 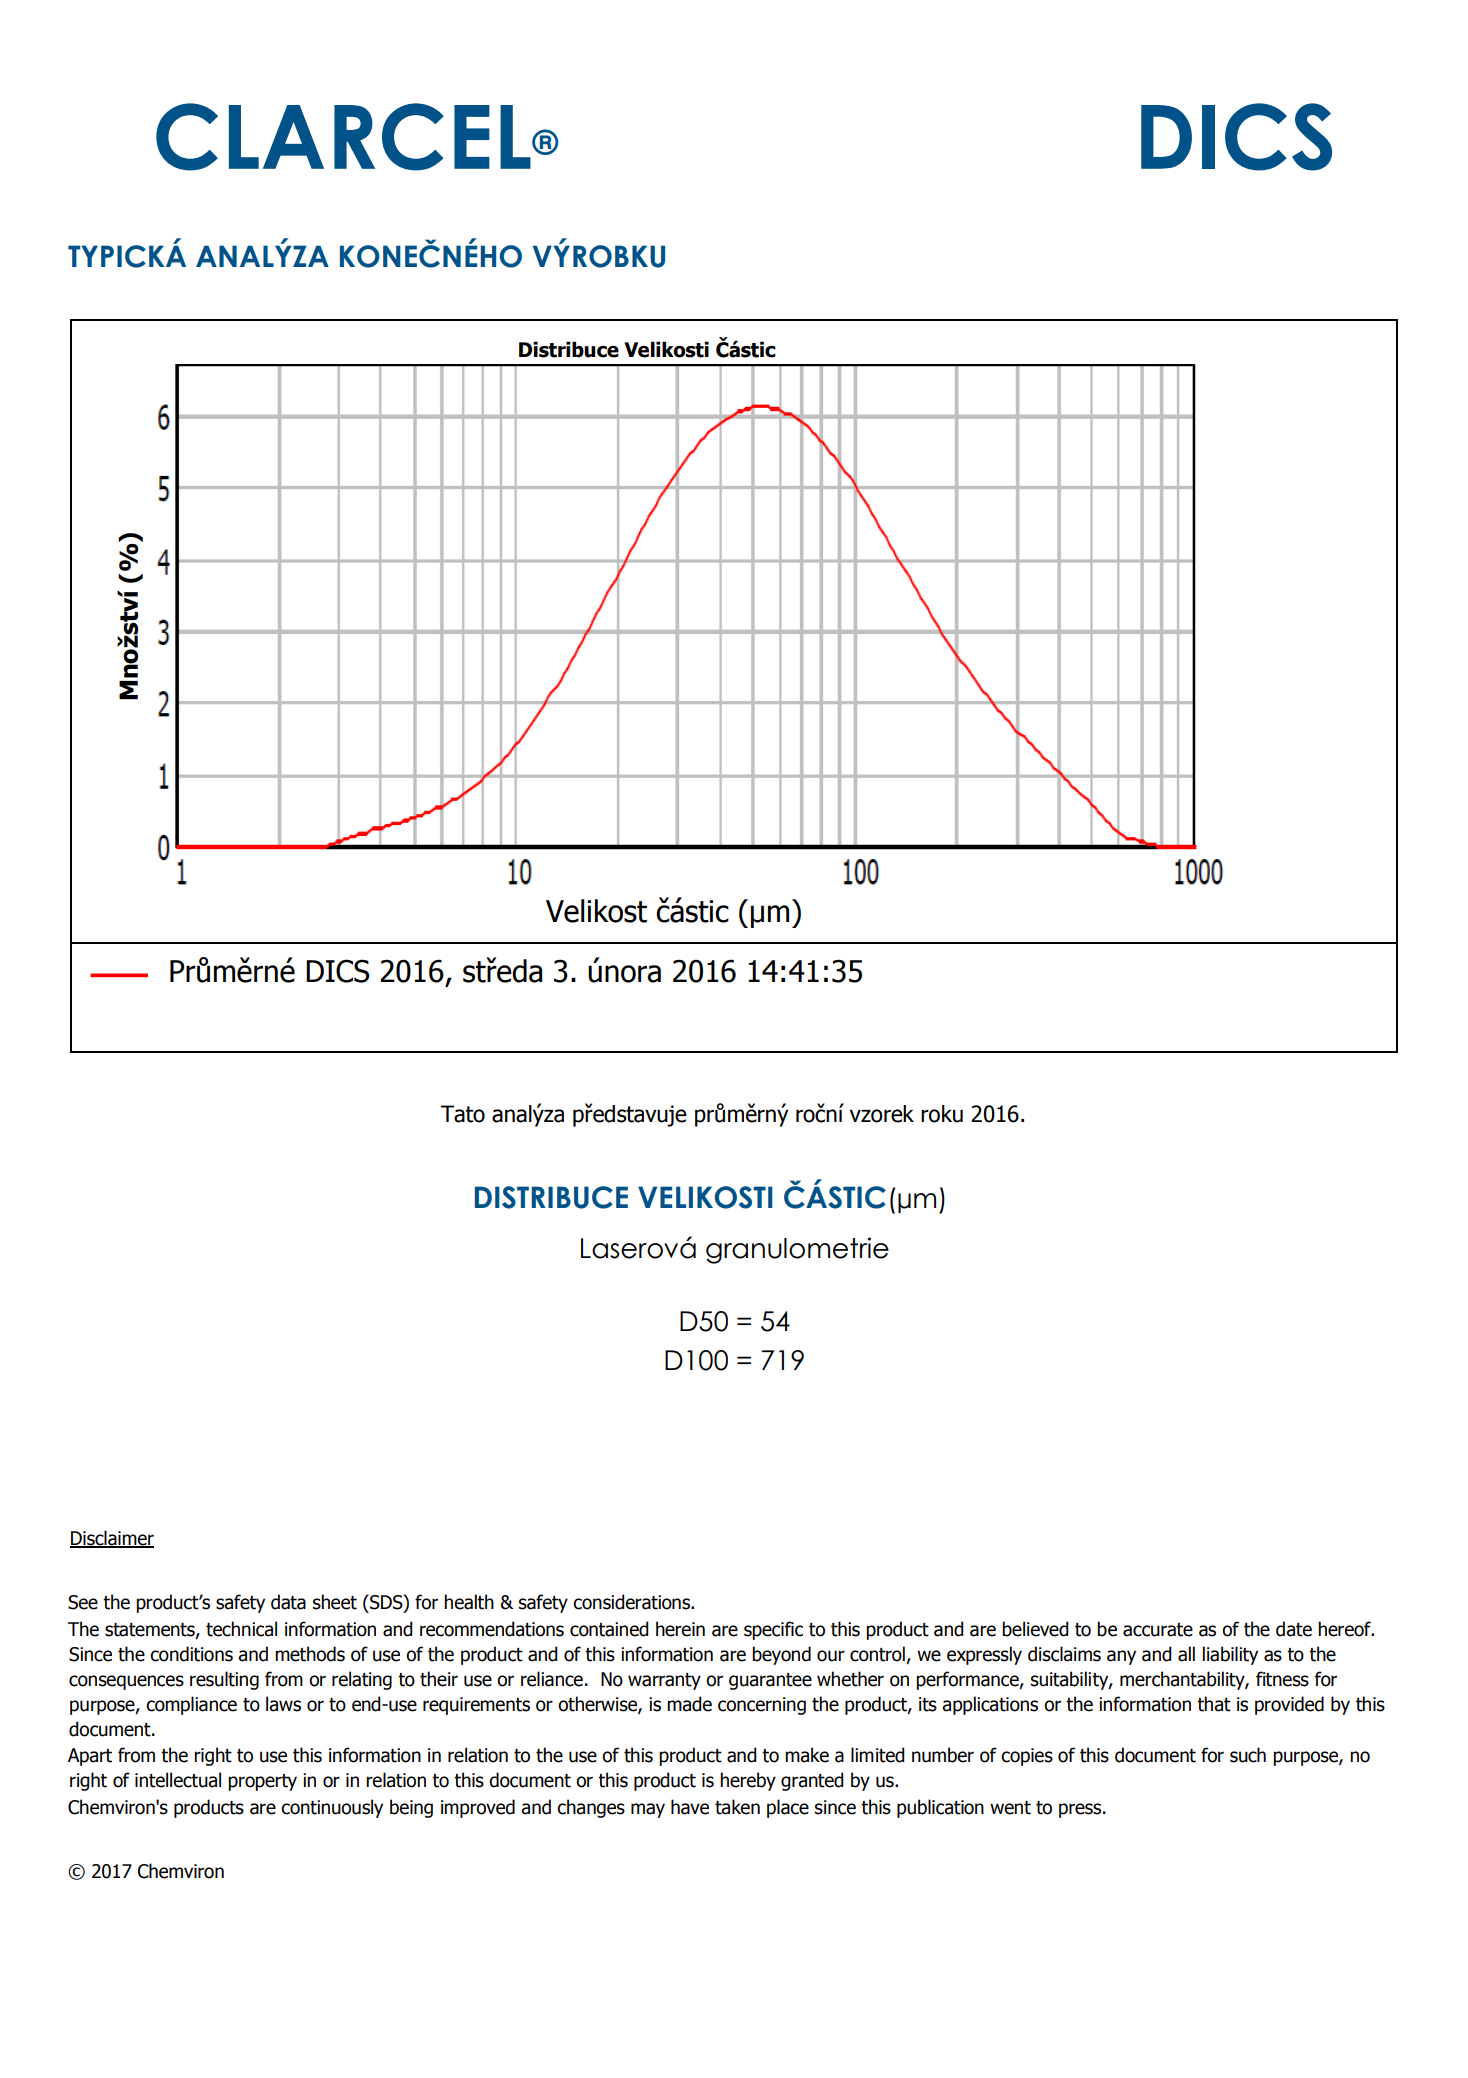 I want to click on warranty, so click(x=664, y=1681).
